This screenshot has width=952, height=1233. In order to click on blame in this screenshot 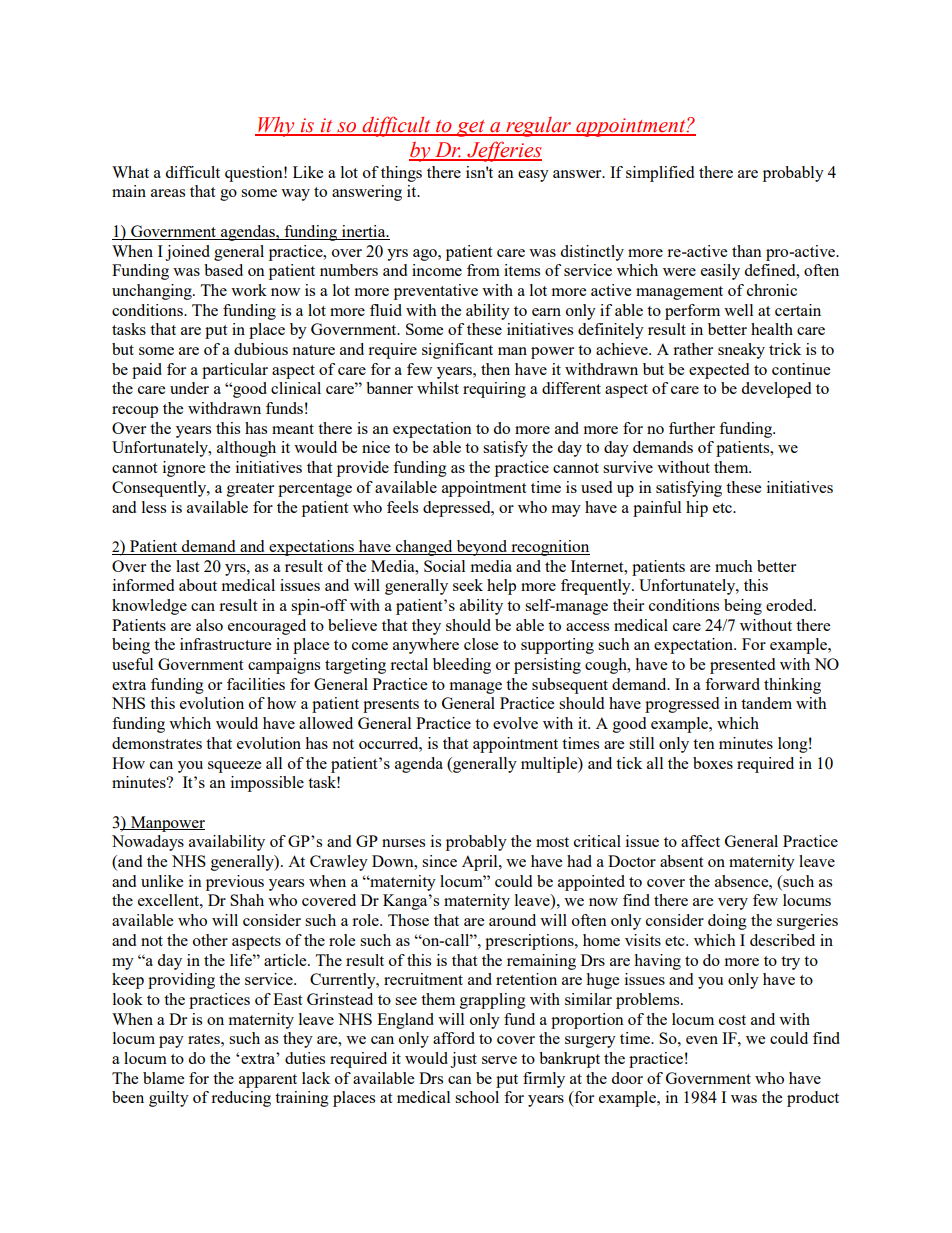, I will do `click(163, 1078)`.
